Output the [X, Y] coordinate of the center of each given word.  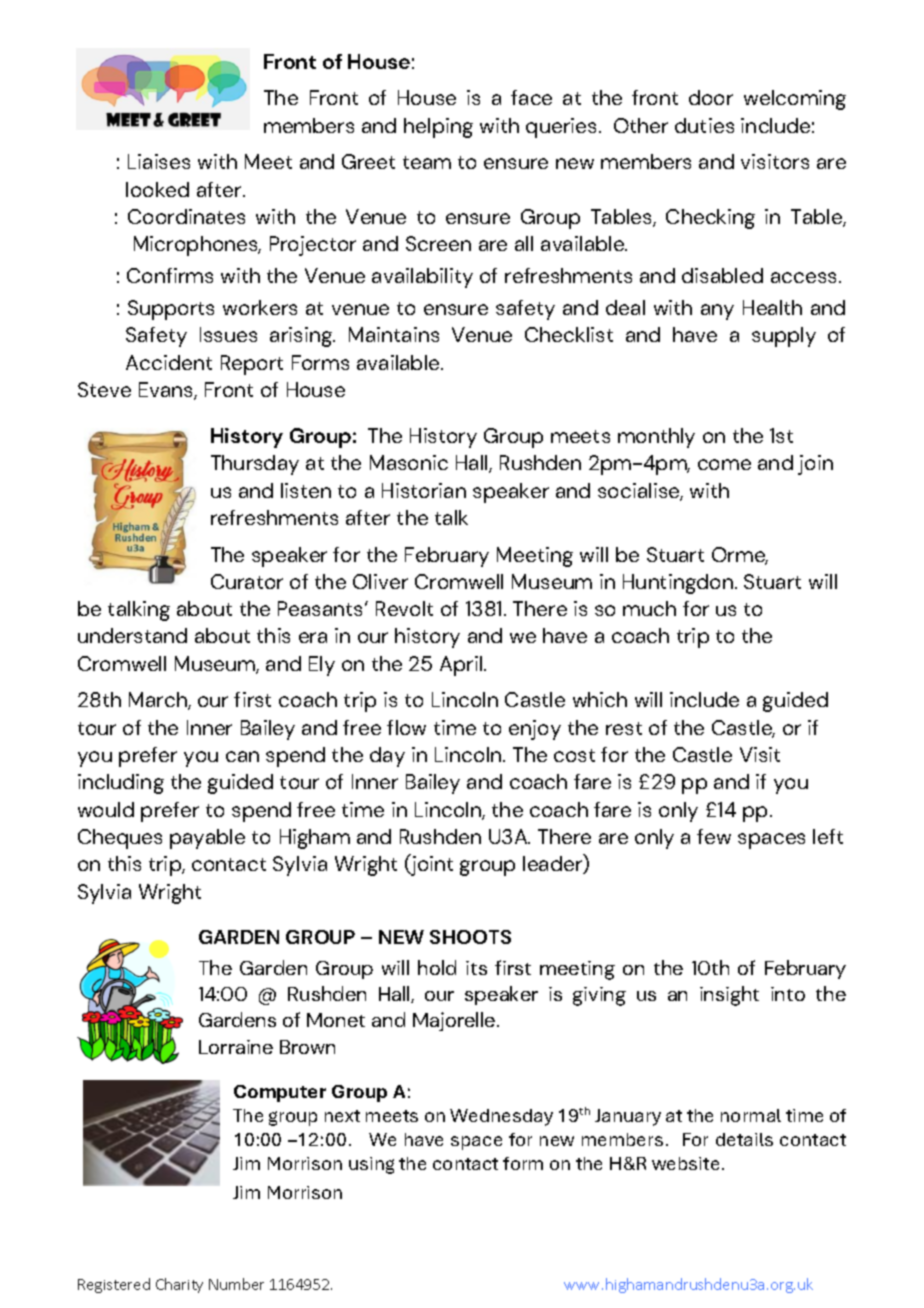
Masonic [409, 462]
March [159, 701]
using [371, 1165]
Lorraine [236, 1047]
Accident [169, 362]
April [462, 666]
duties [704, 125]
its [476, 968]
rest [624, 728]
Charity [179, 1285]
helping [438, 128]
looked [157, 189]
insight [729, 996]
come [724, 464]
